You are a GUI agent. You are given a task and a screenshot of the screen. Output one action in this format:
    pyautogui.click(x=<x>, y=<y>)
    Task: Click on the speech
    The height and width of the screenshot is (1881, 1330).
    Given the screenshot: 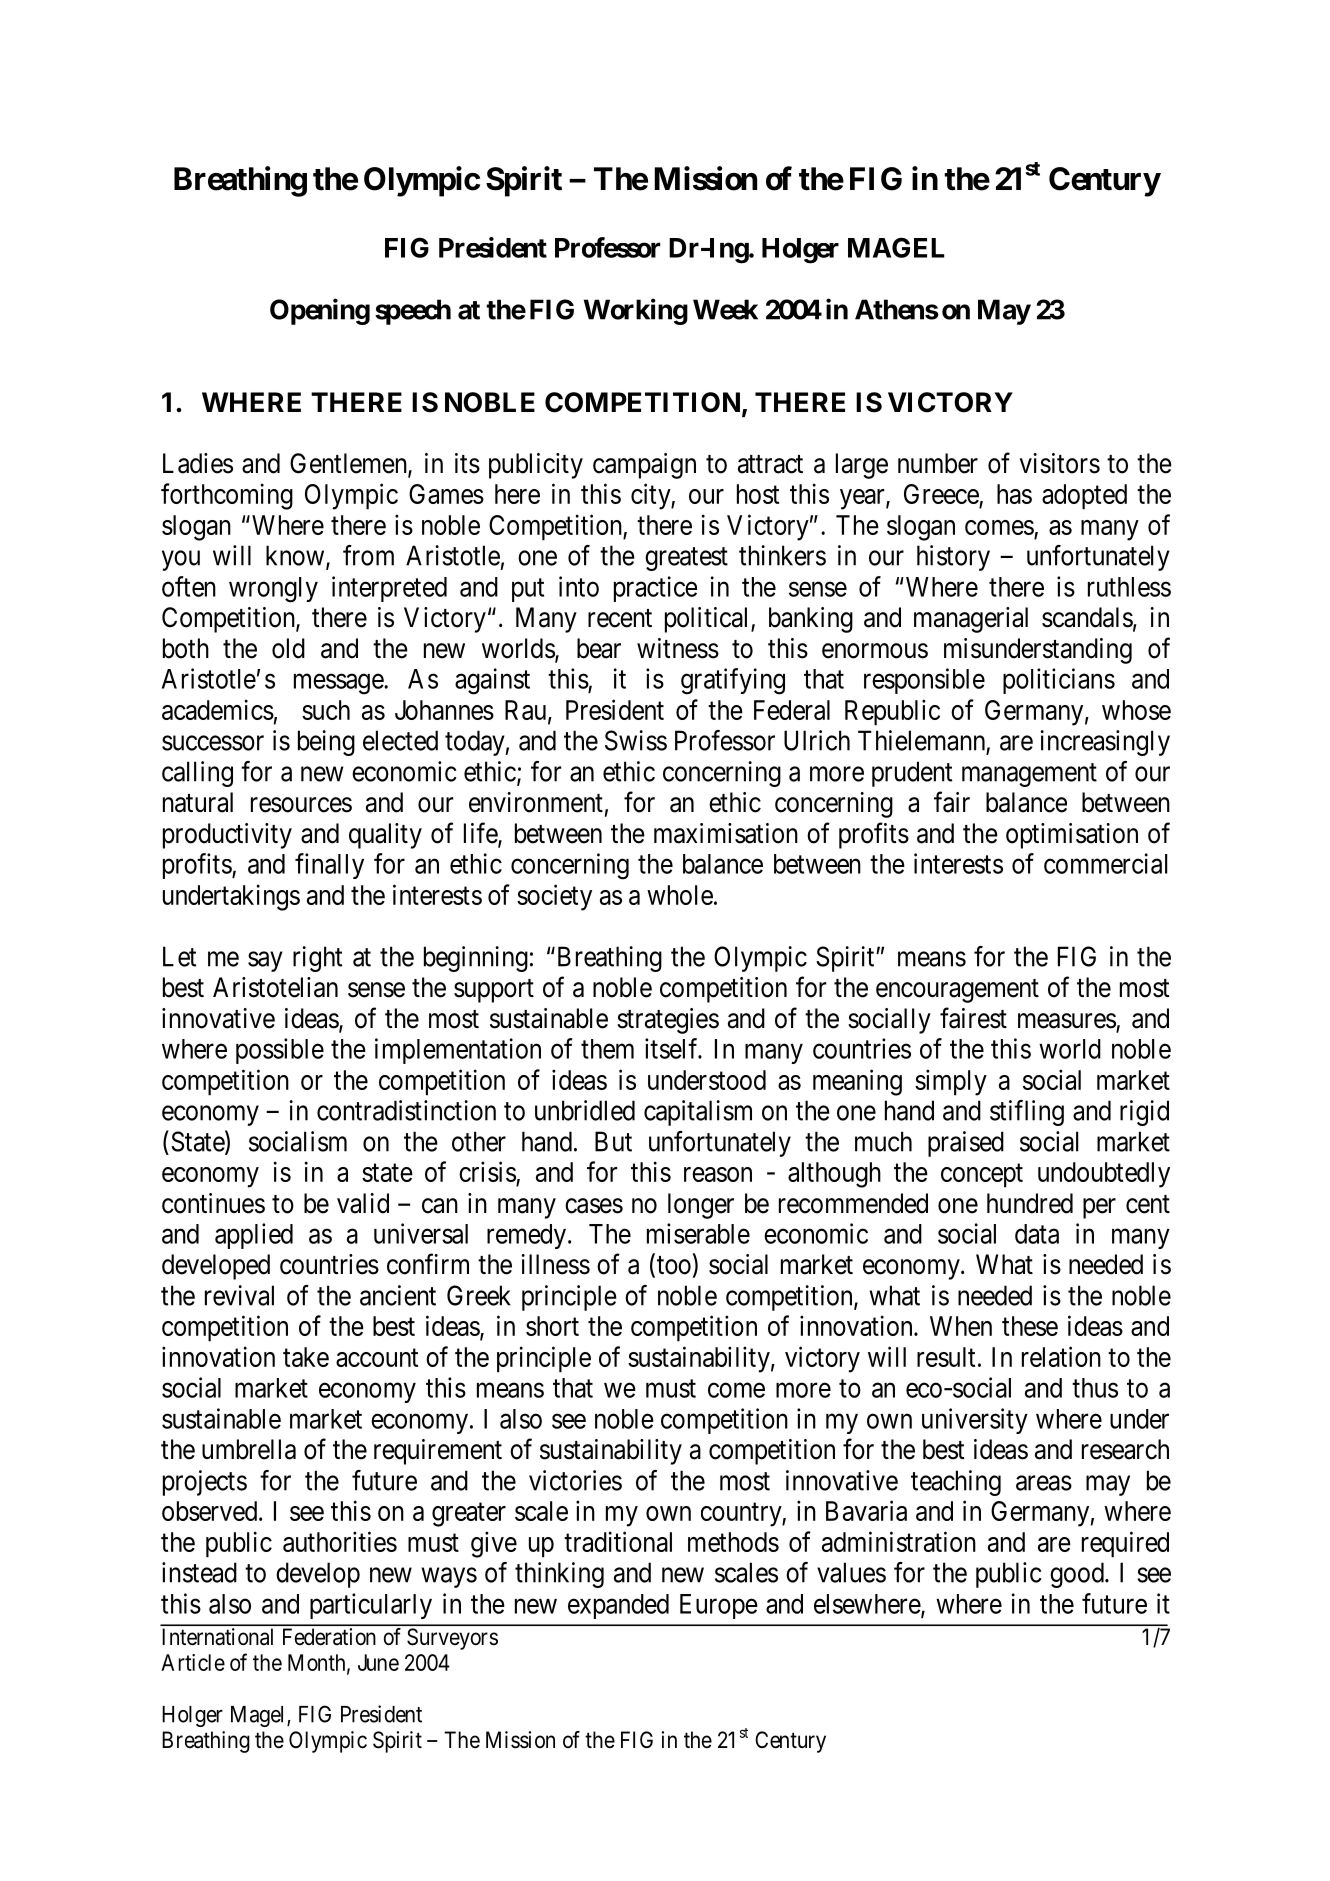 What is the action you would take?
    pyautogui.click(x=413, y=312)
